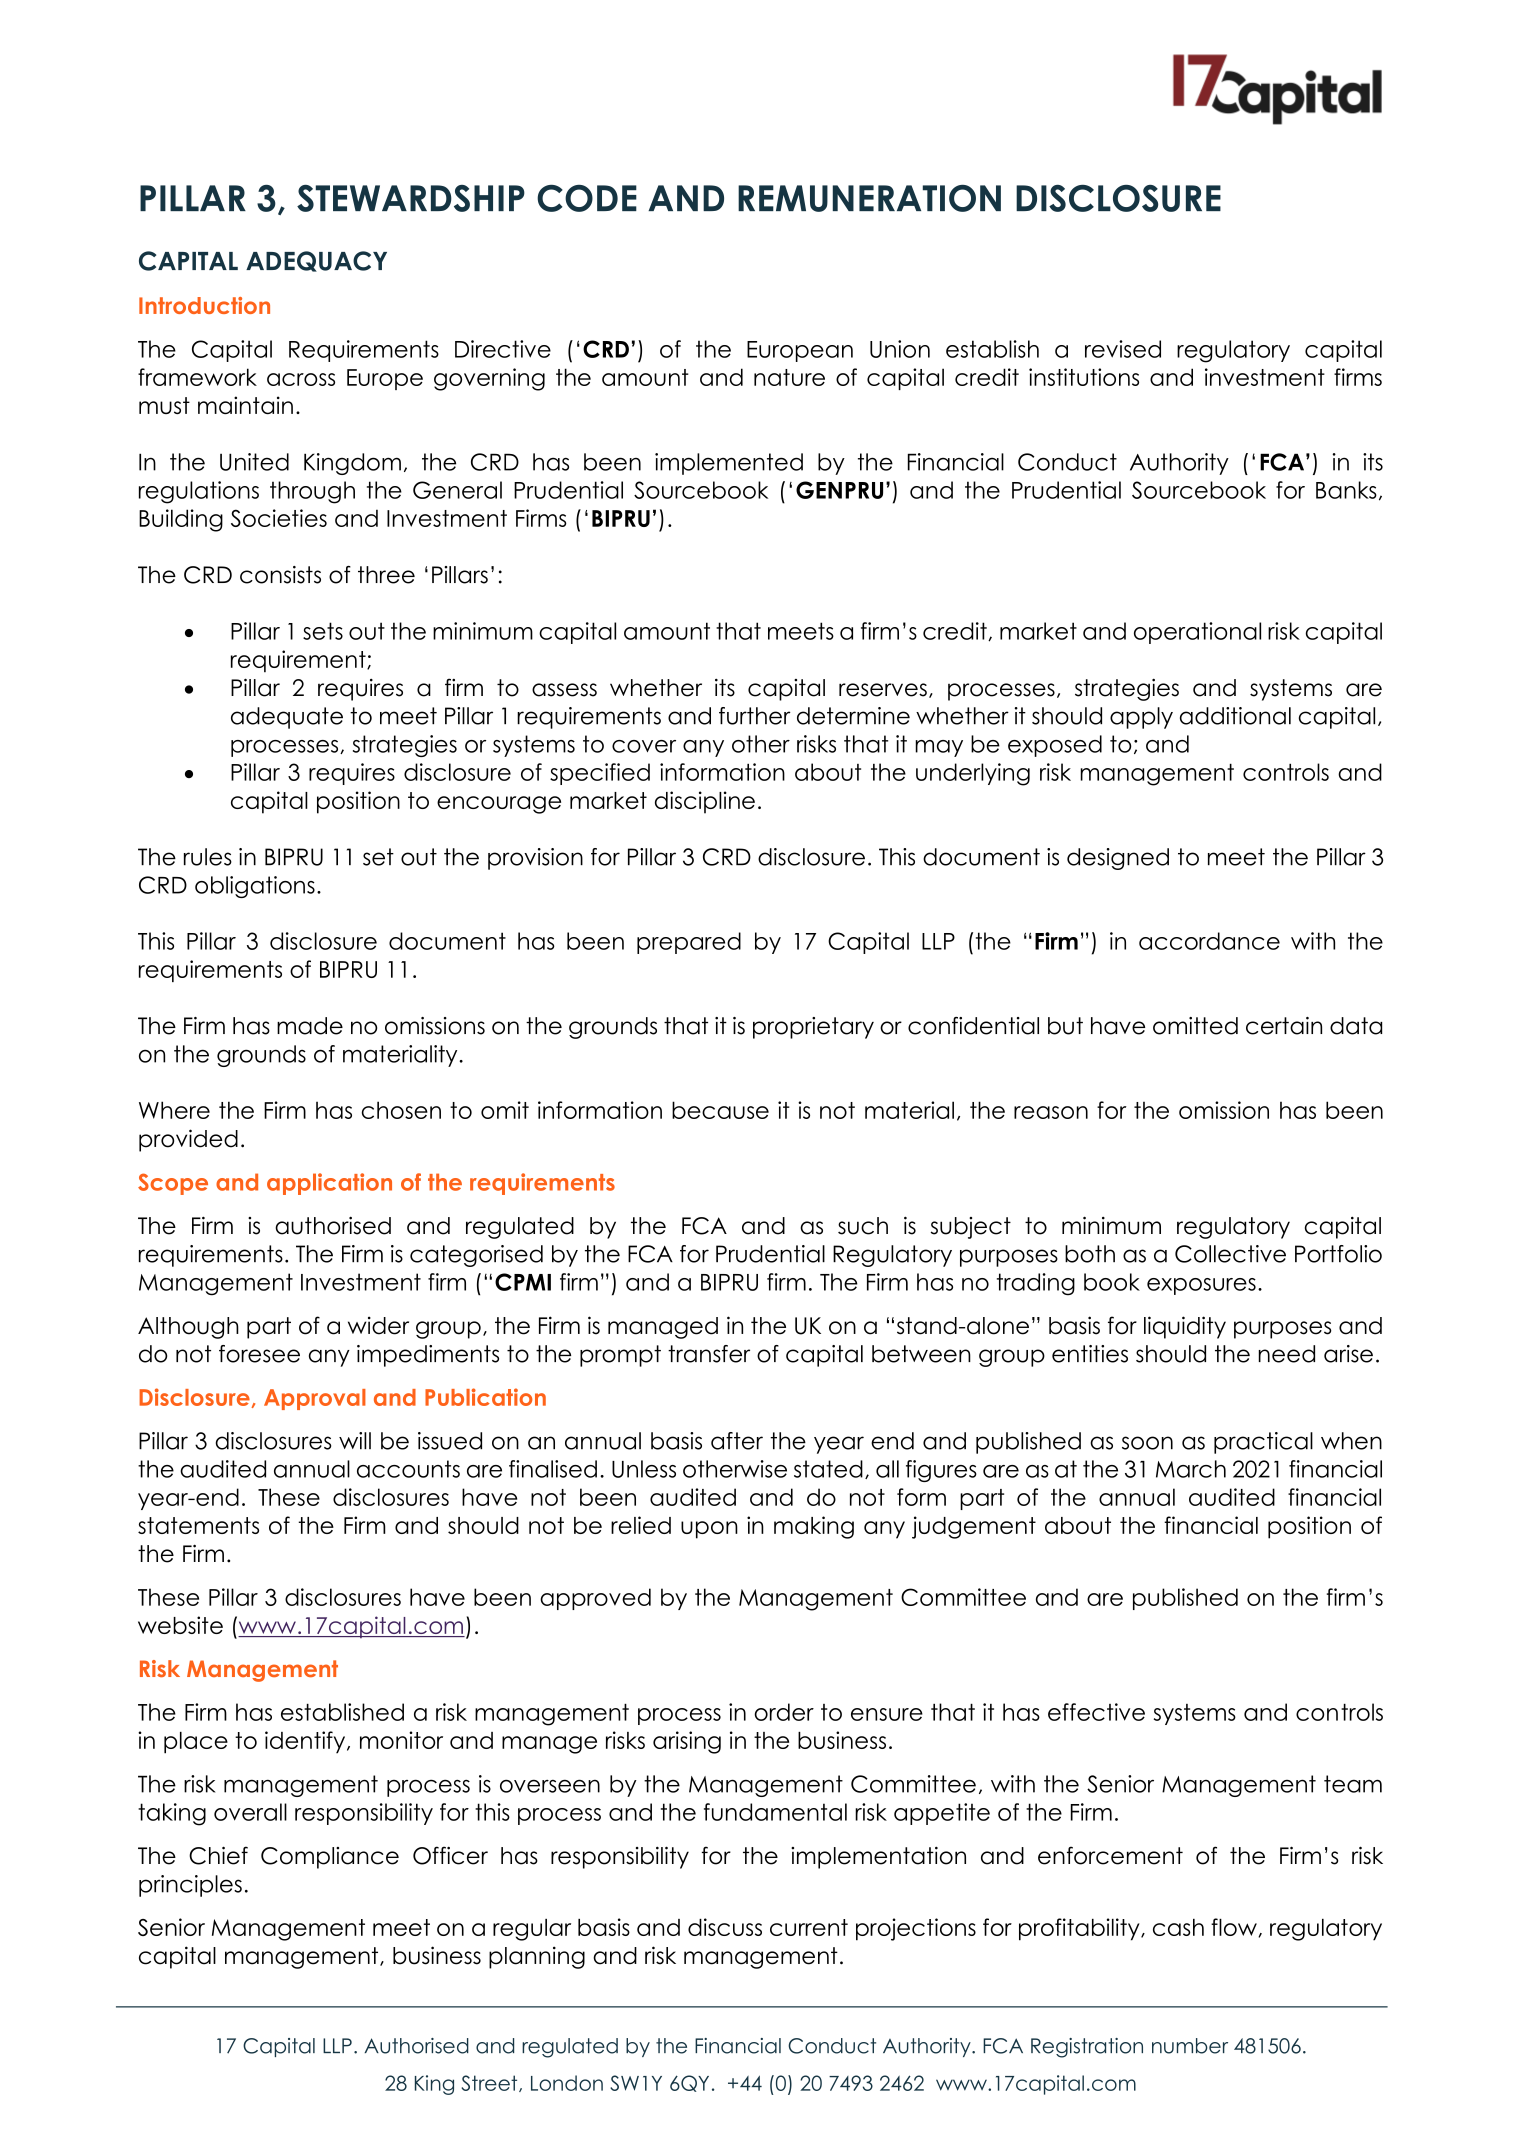  I want to click on REMUNERATION, so click(869, 198).
